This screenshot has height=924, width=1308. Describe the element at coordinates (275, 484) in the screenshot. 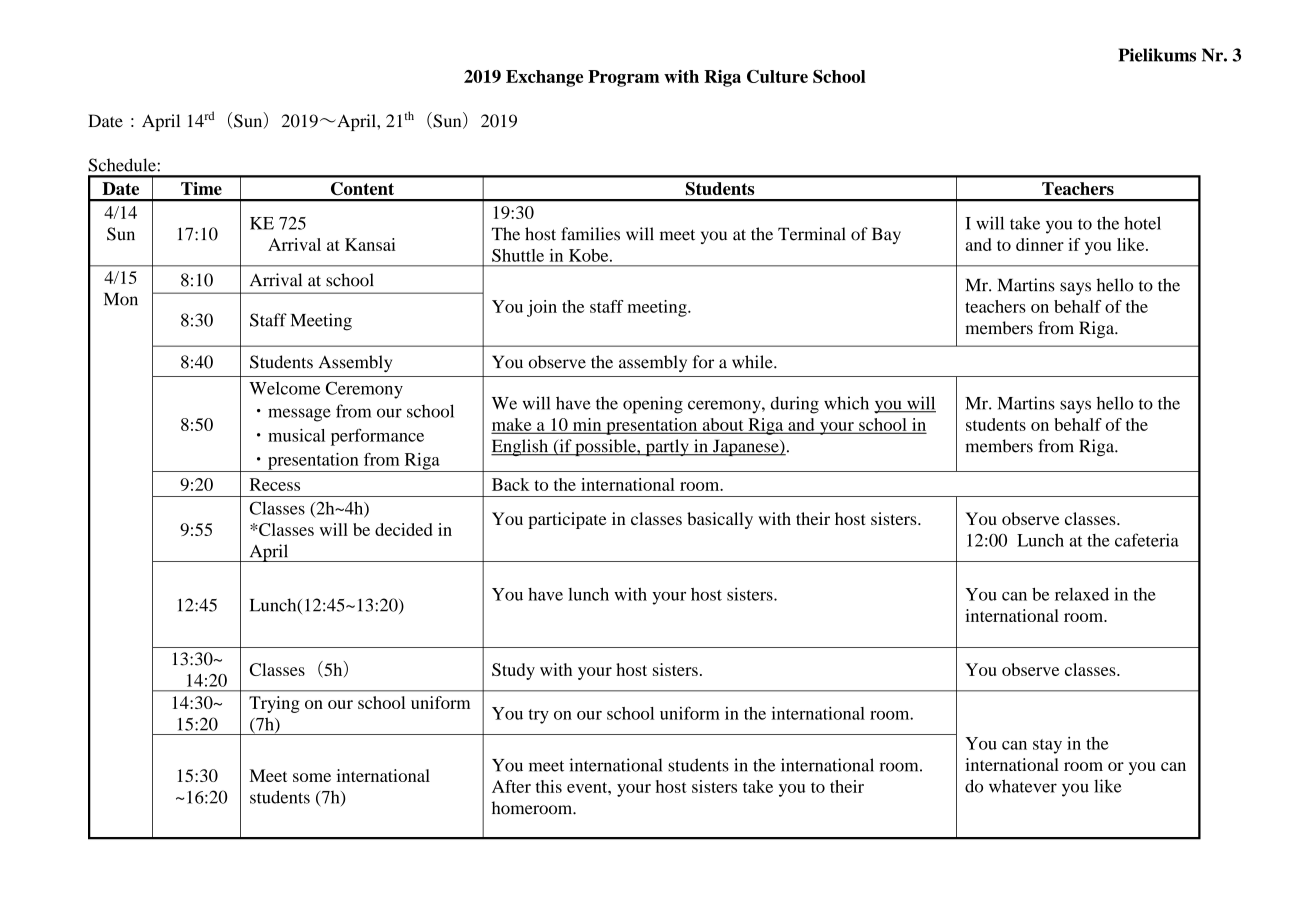

I see `Recess` at that location.
